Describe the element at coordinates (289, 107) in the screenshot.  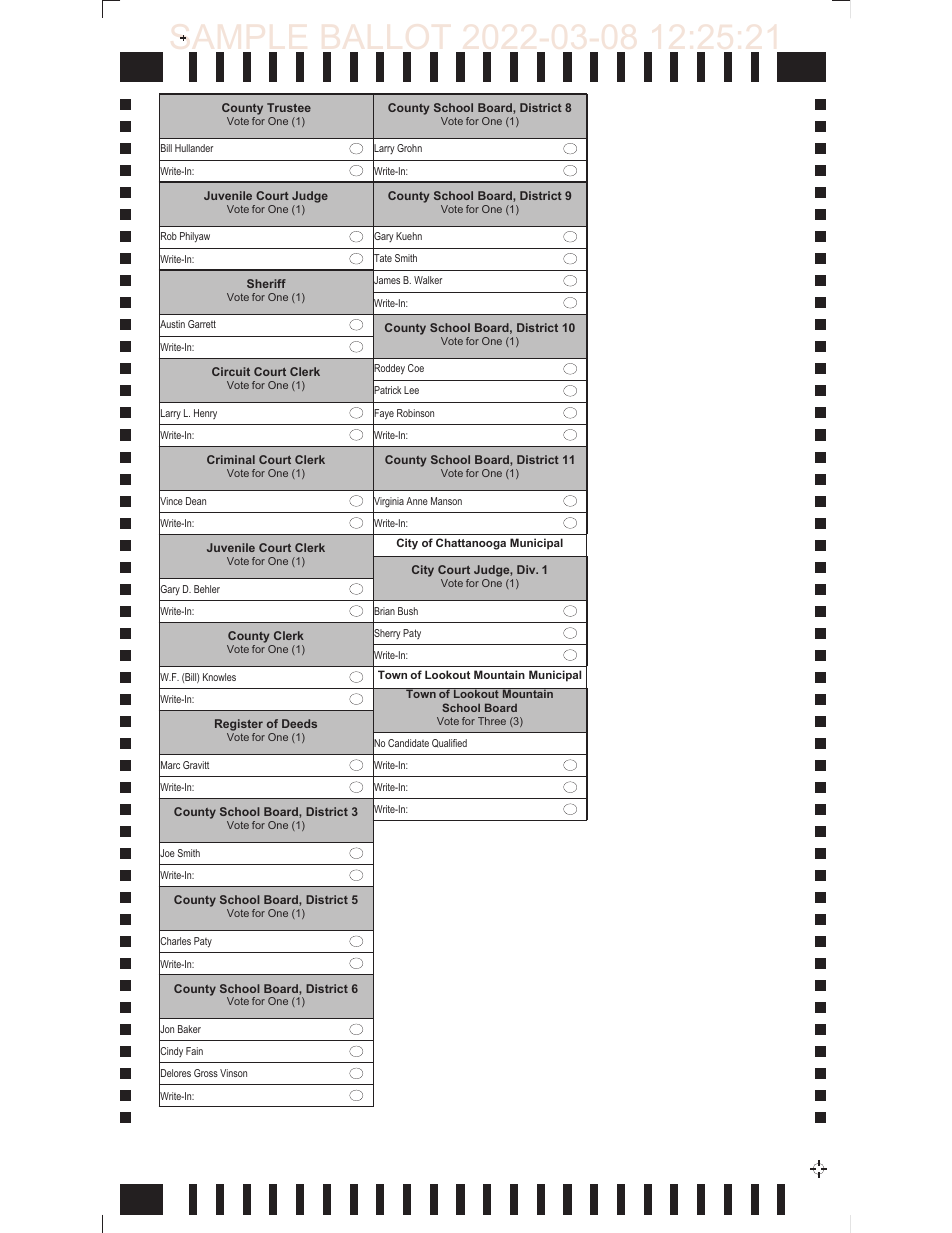
I see `Trustee` at that location.
